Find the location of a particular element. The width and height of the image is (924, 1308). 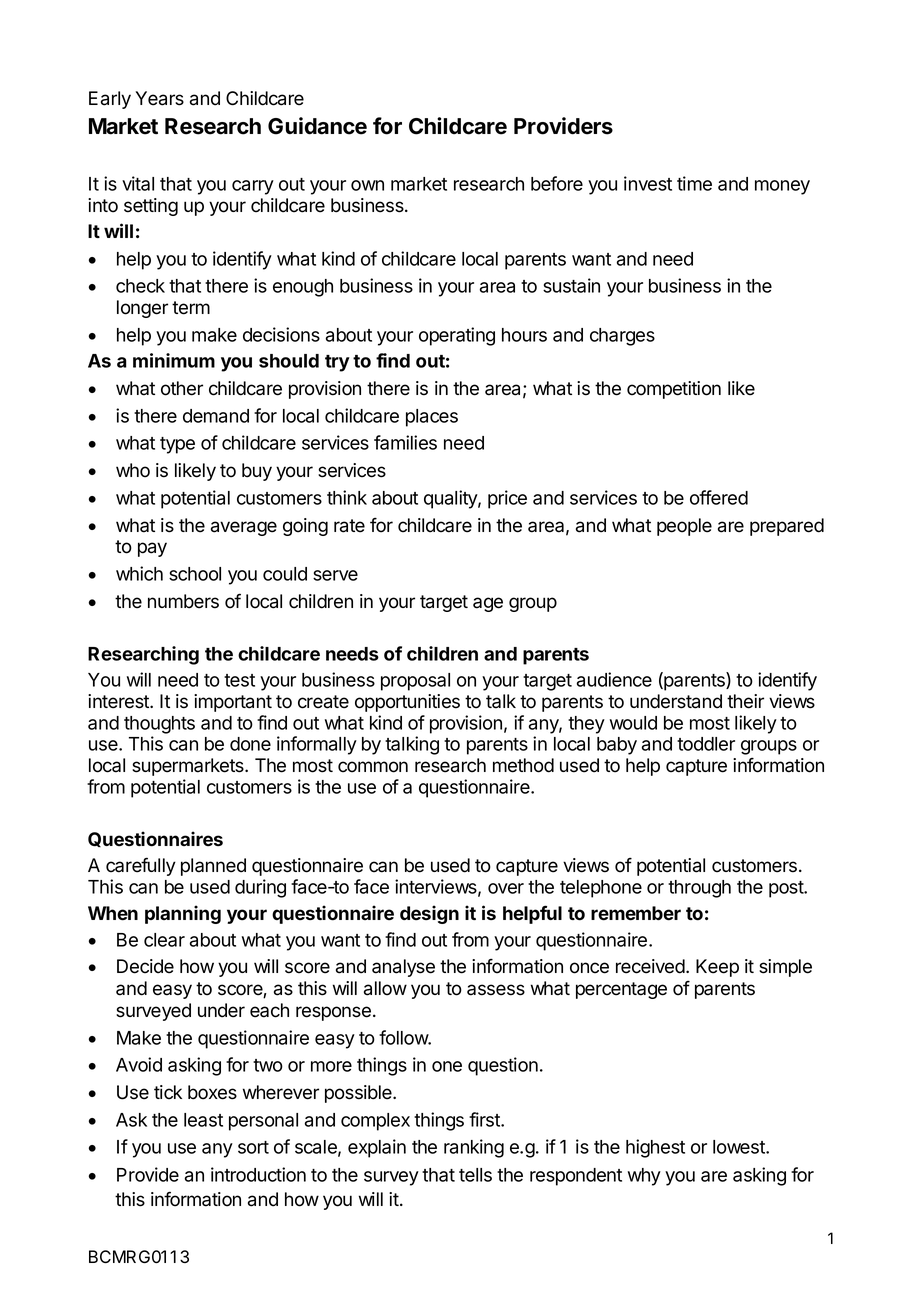

Years is located at coordinates (159, 98).
